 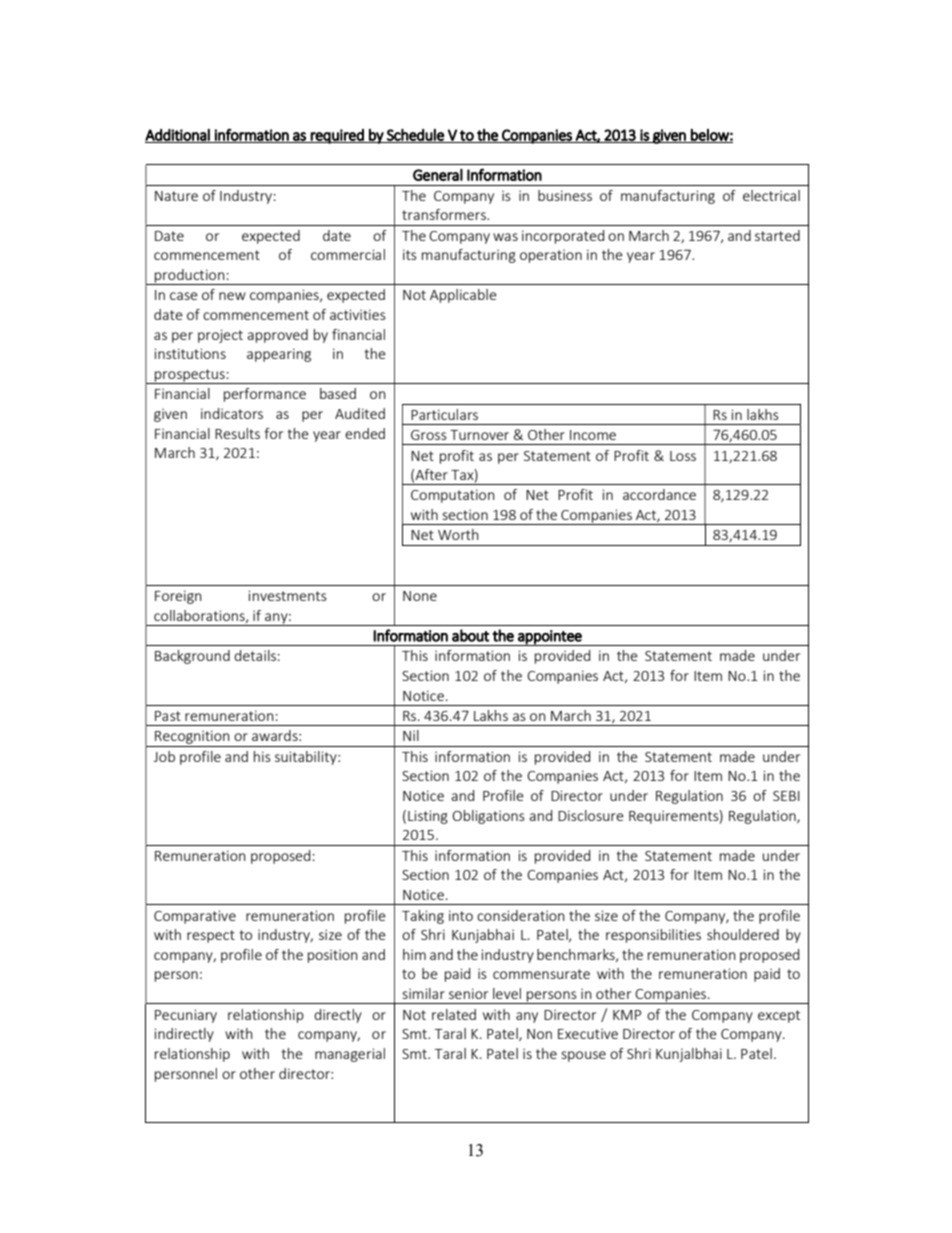 What do you see at coordinates (438, 175) in the screenshot?
I see `General` at bounding box center [438, 175].
